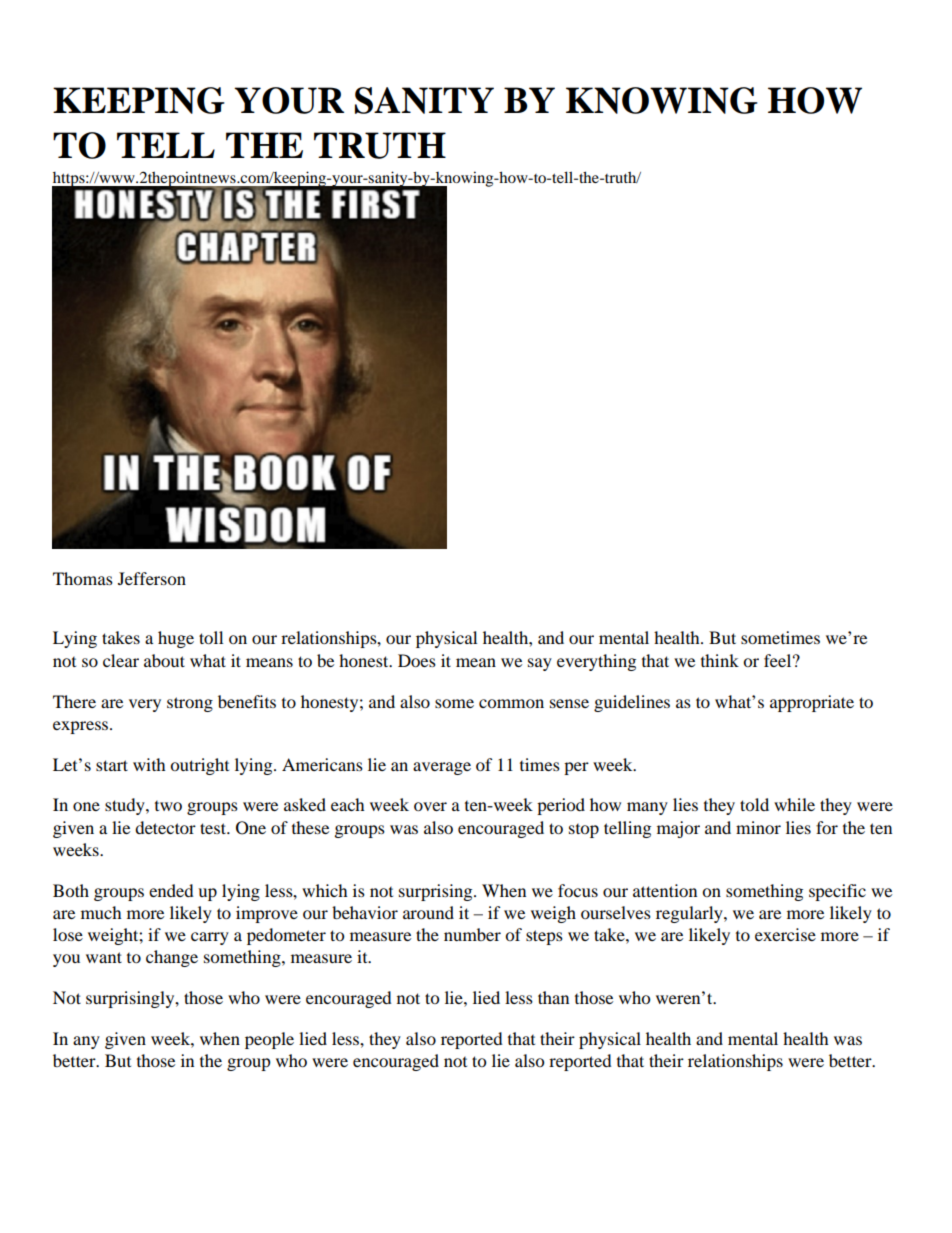 This image has height=1233, width=952. Describe the element at coordinates (269, 1040) in the image. I see `people` at that location.
